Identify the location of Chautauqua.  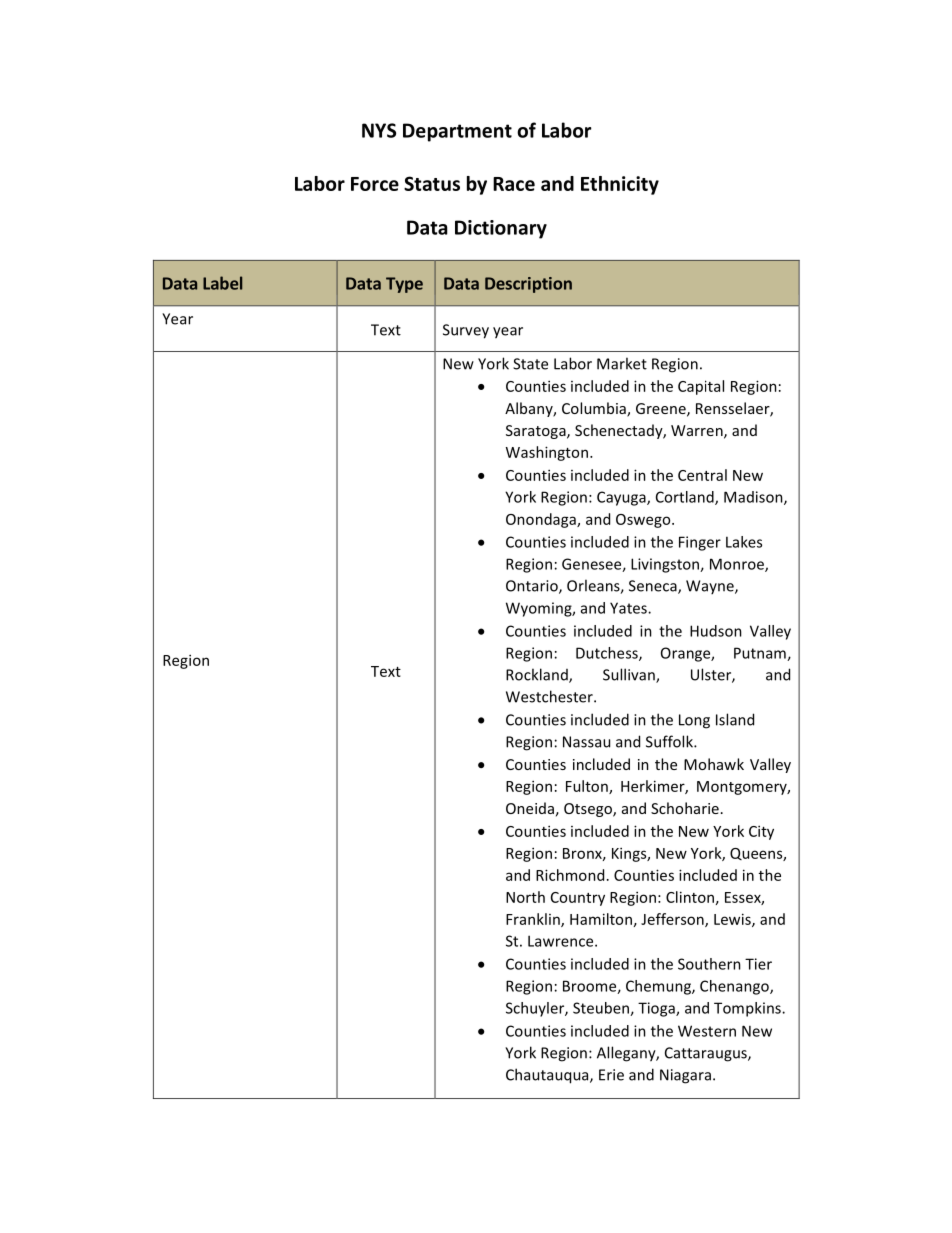
(548, 1076).
